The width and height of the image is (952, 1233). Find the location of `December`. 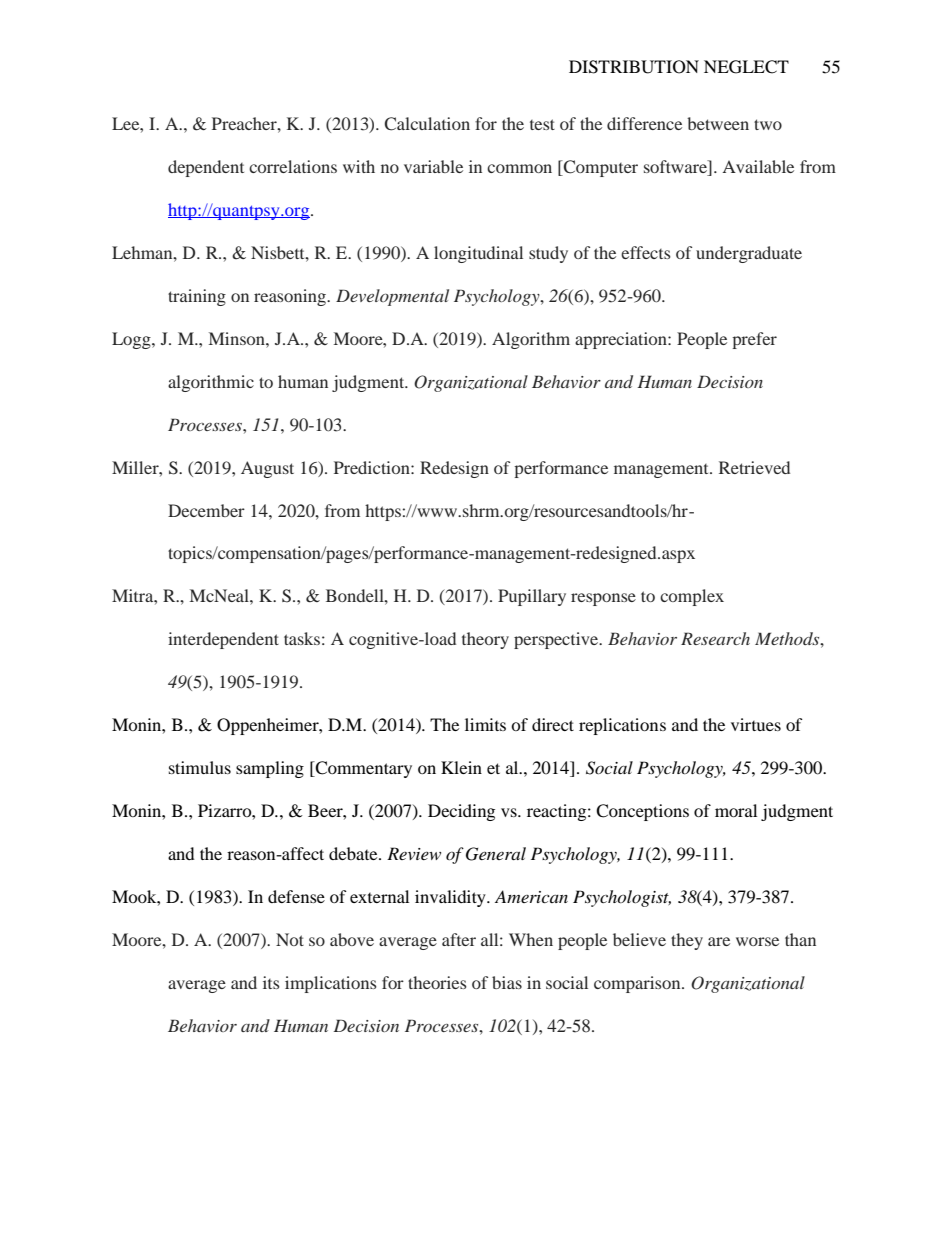

December is located at coordinates (206, 510).
